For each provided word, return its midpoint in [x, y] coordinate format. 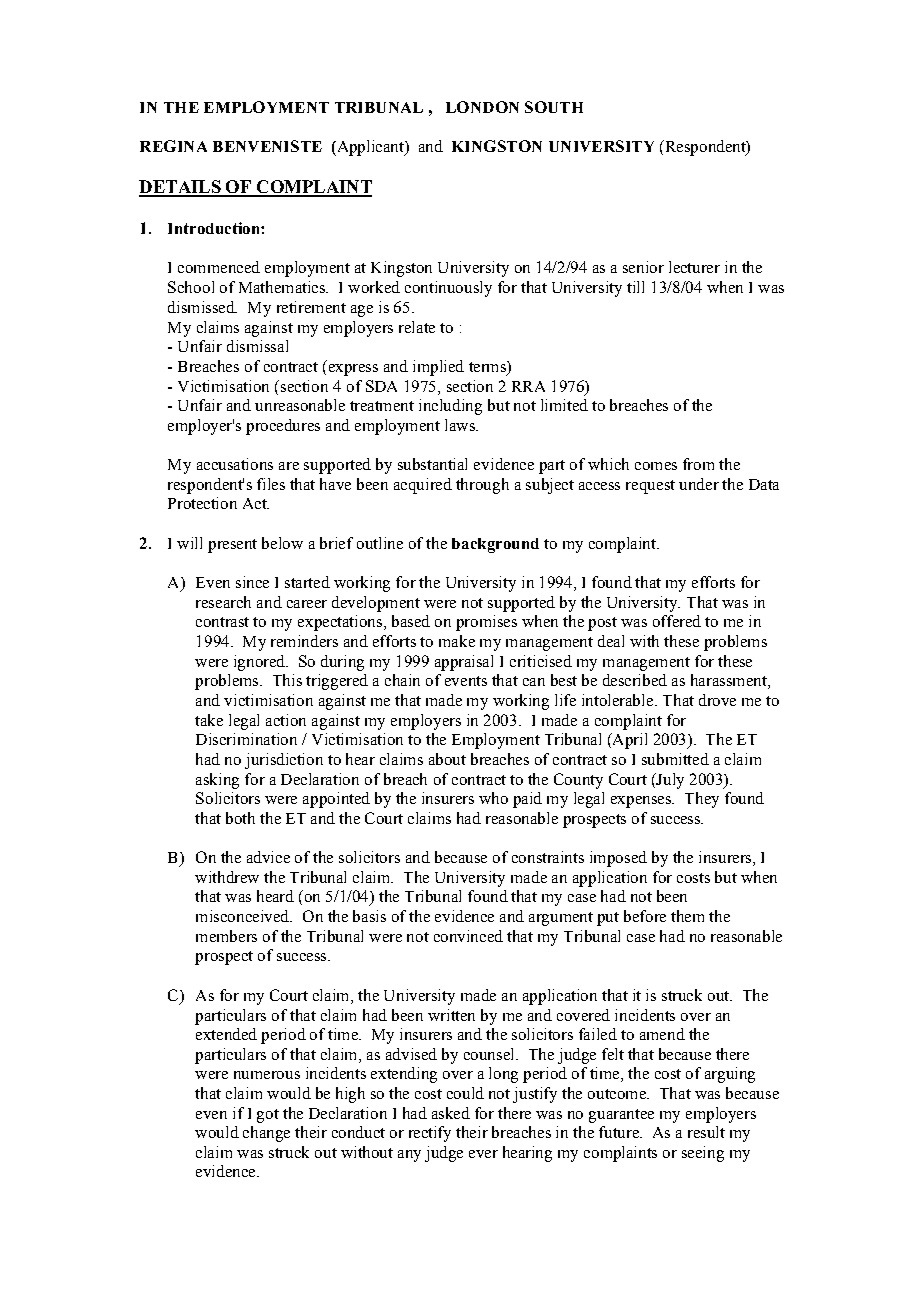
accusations [235, 464]
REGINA [173, 146]
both [240, 818]
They [702, 800]
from [698, 464]
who [493, 798]
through [482, 486]
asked [451, 1113]
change [266, 1134]
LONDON [482, 107]
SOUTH [554, 107]
